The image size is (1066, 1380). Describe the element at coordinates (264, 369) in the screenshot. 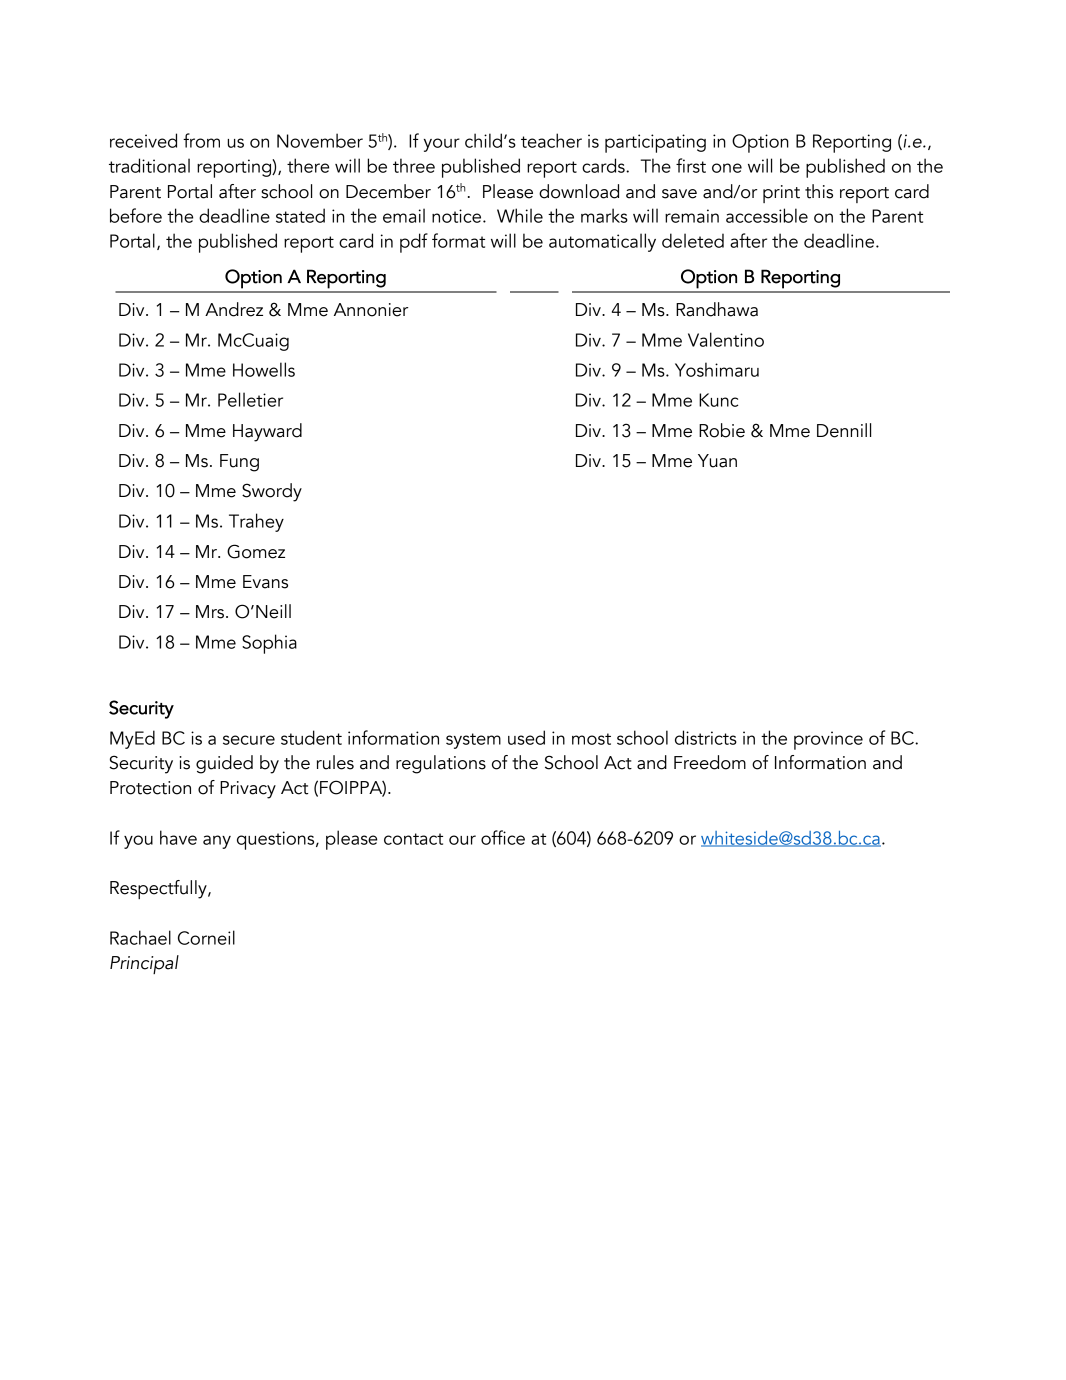

I see `Howells` at that location.
